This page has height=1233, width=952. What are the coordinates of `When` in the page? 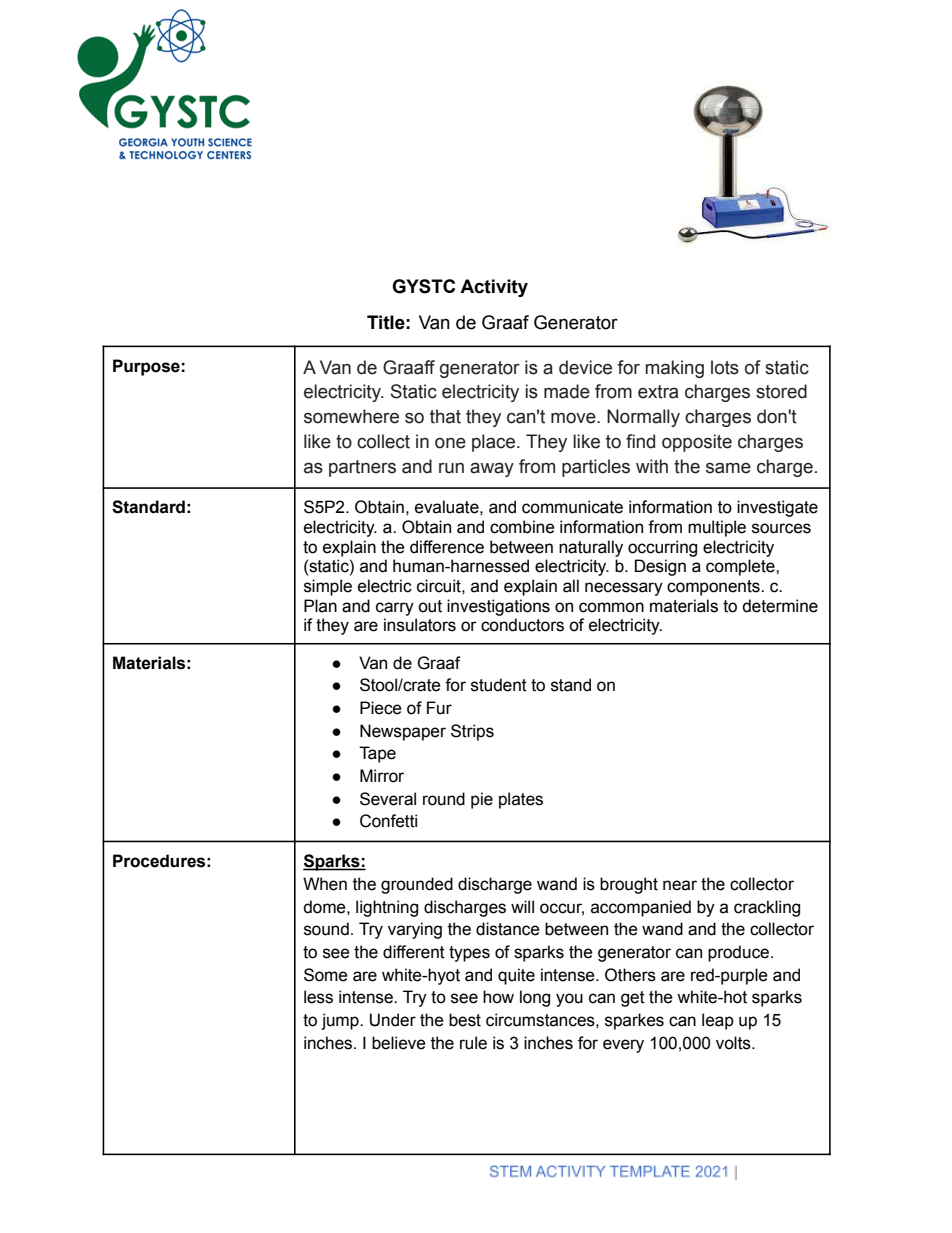 It's located at (325, 884).
